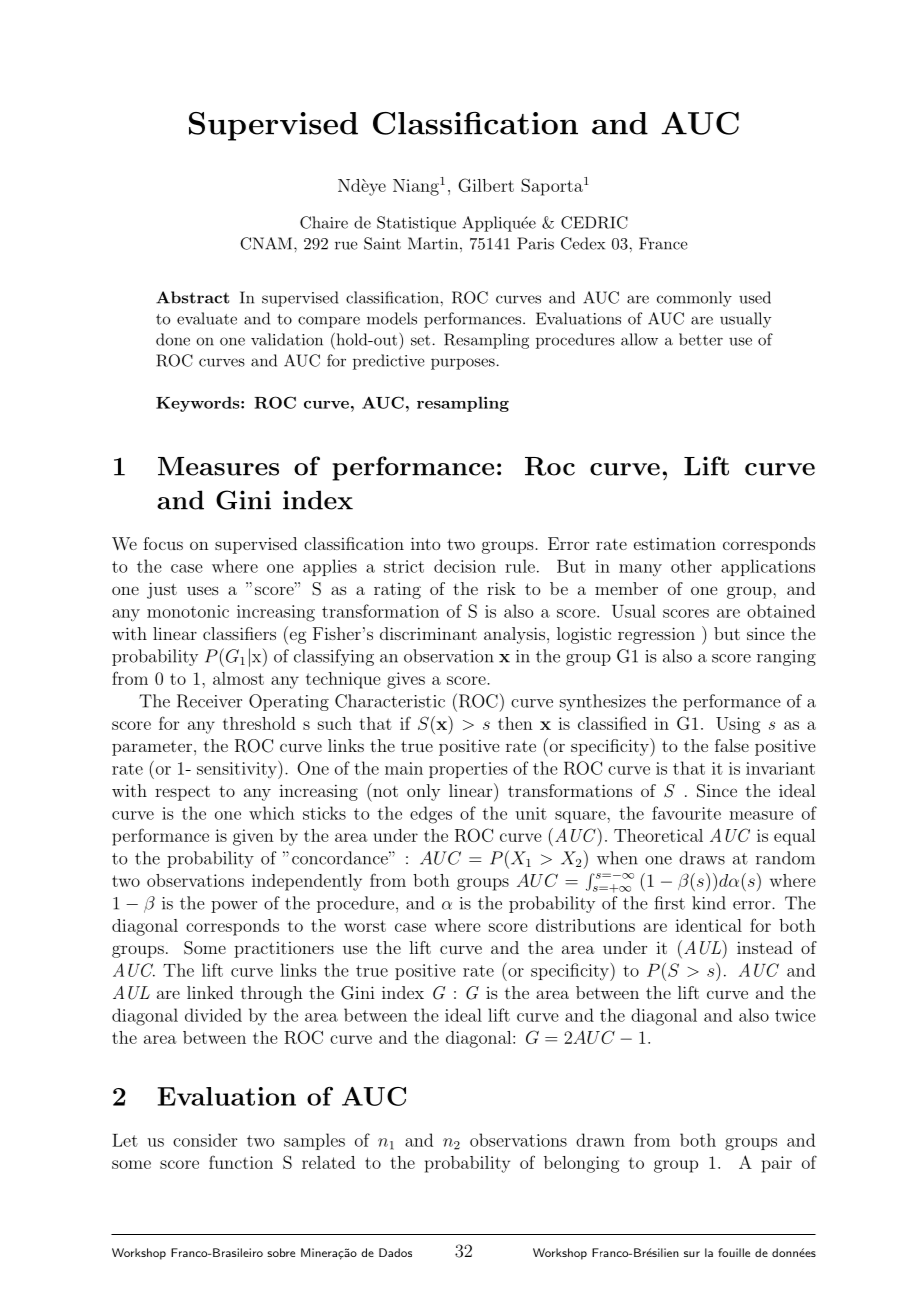  What do you see at coordinates (691, 566) in the screenshot?
I see `other` at bounding box center [691, 566].
